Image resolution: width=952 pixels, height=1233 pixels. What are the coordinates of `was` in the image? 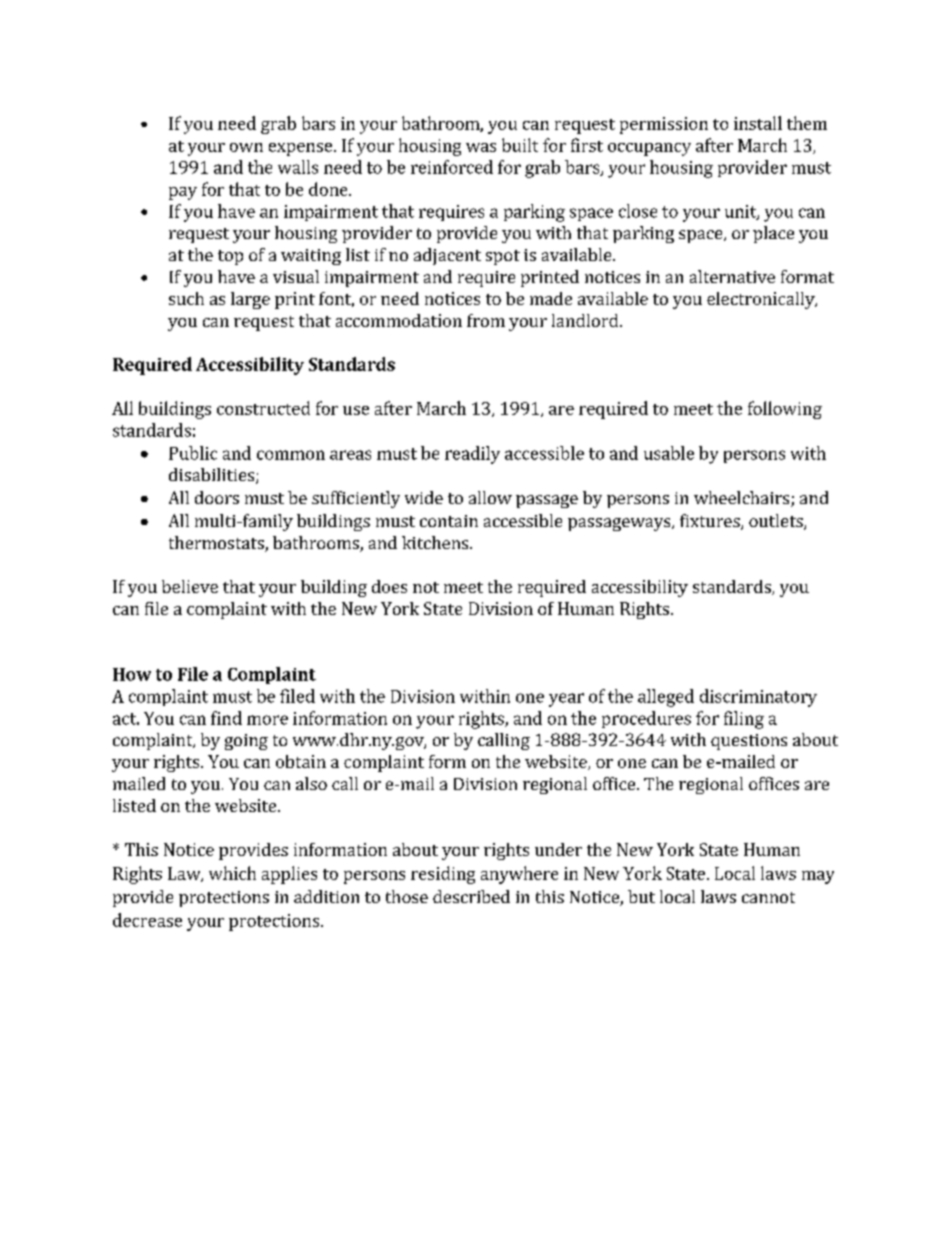 It's located at (481, 147).
